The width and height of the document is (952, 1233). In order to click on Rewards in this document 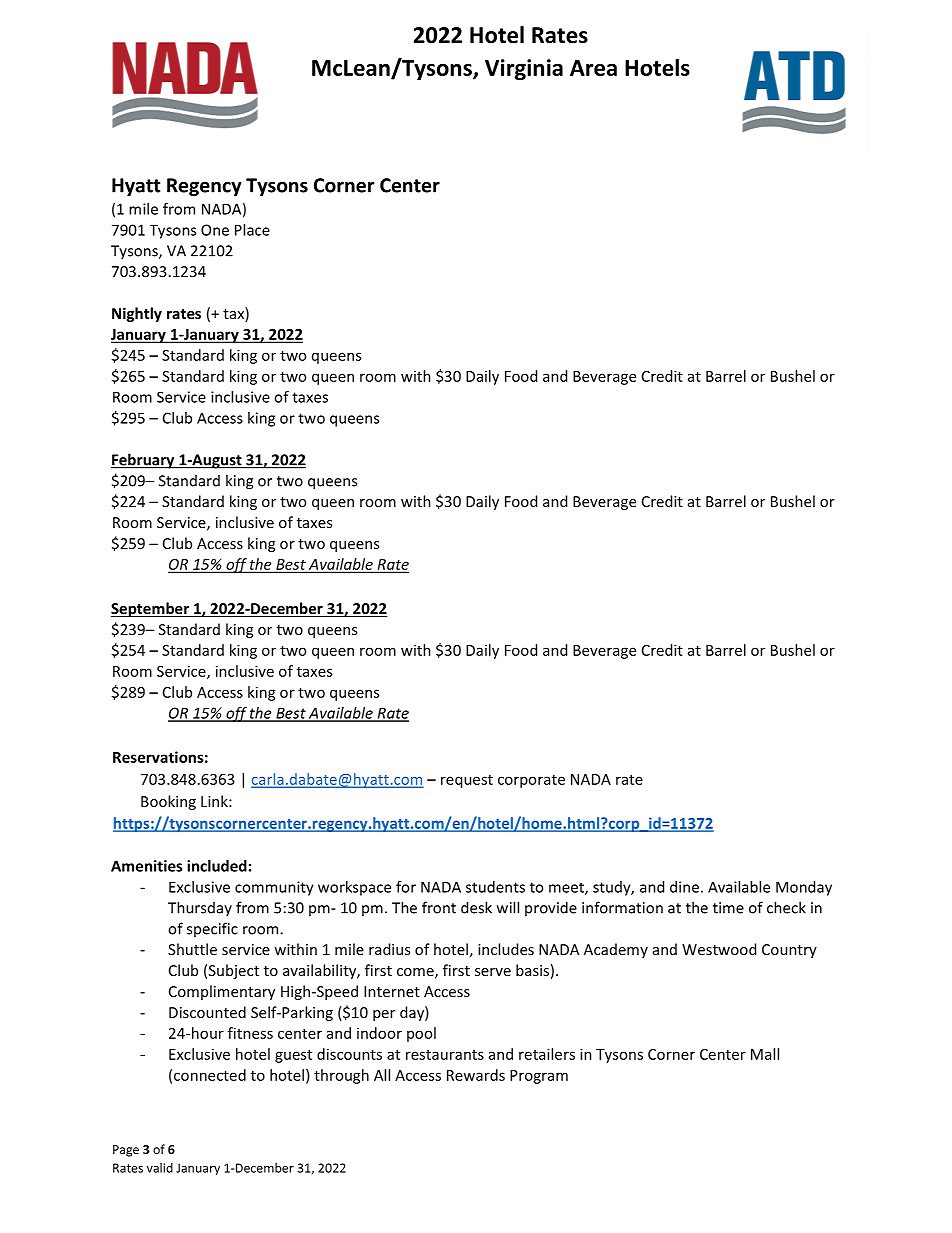, I will do `click(476, 1075)`.
